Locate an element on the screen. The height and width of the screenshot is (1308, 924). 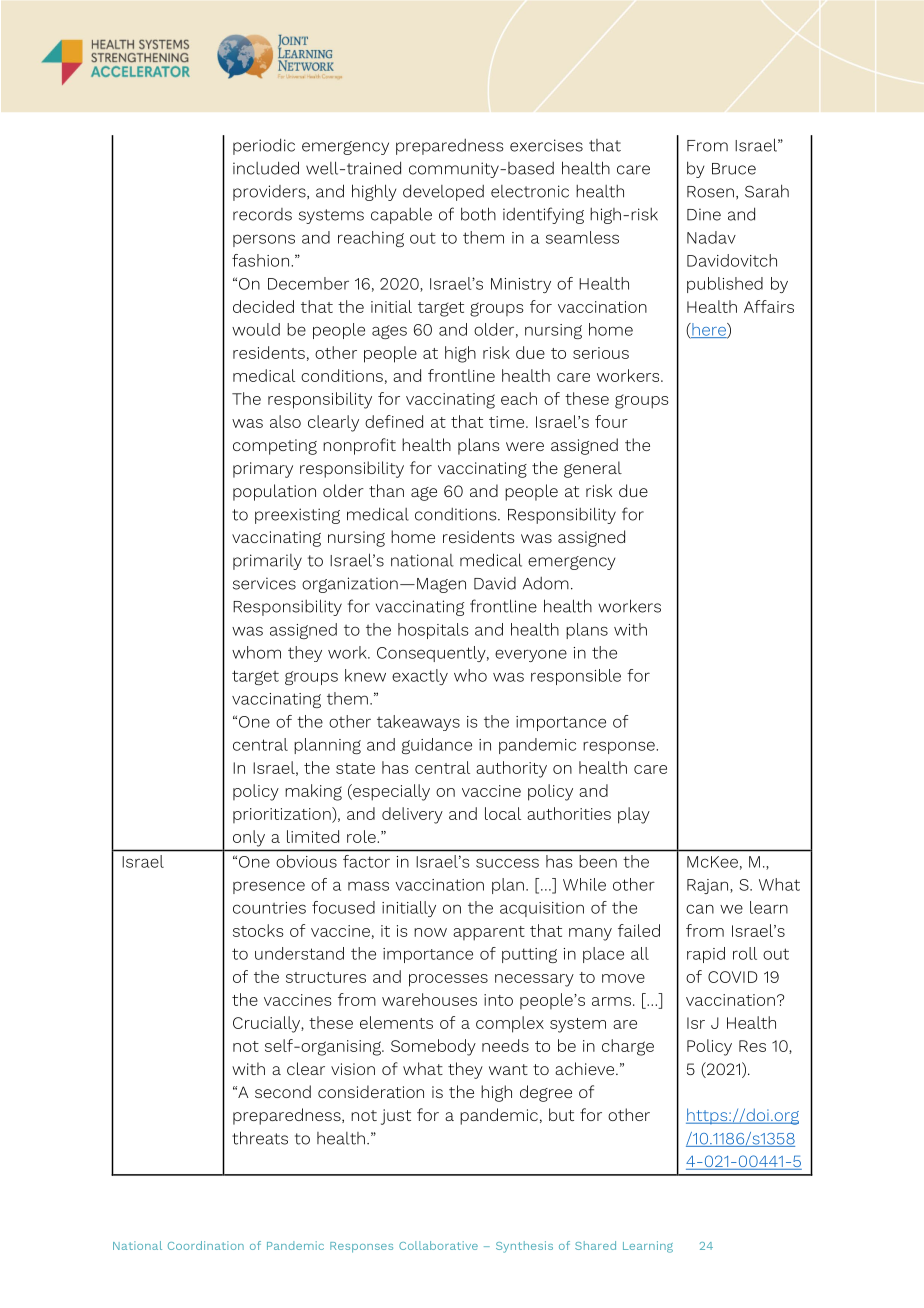
understand is located at coordinates (299, 953).
